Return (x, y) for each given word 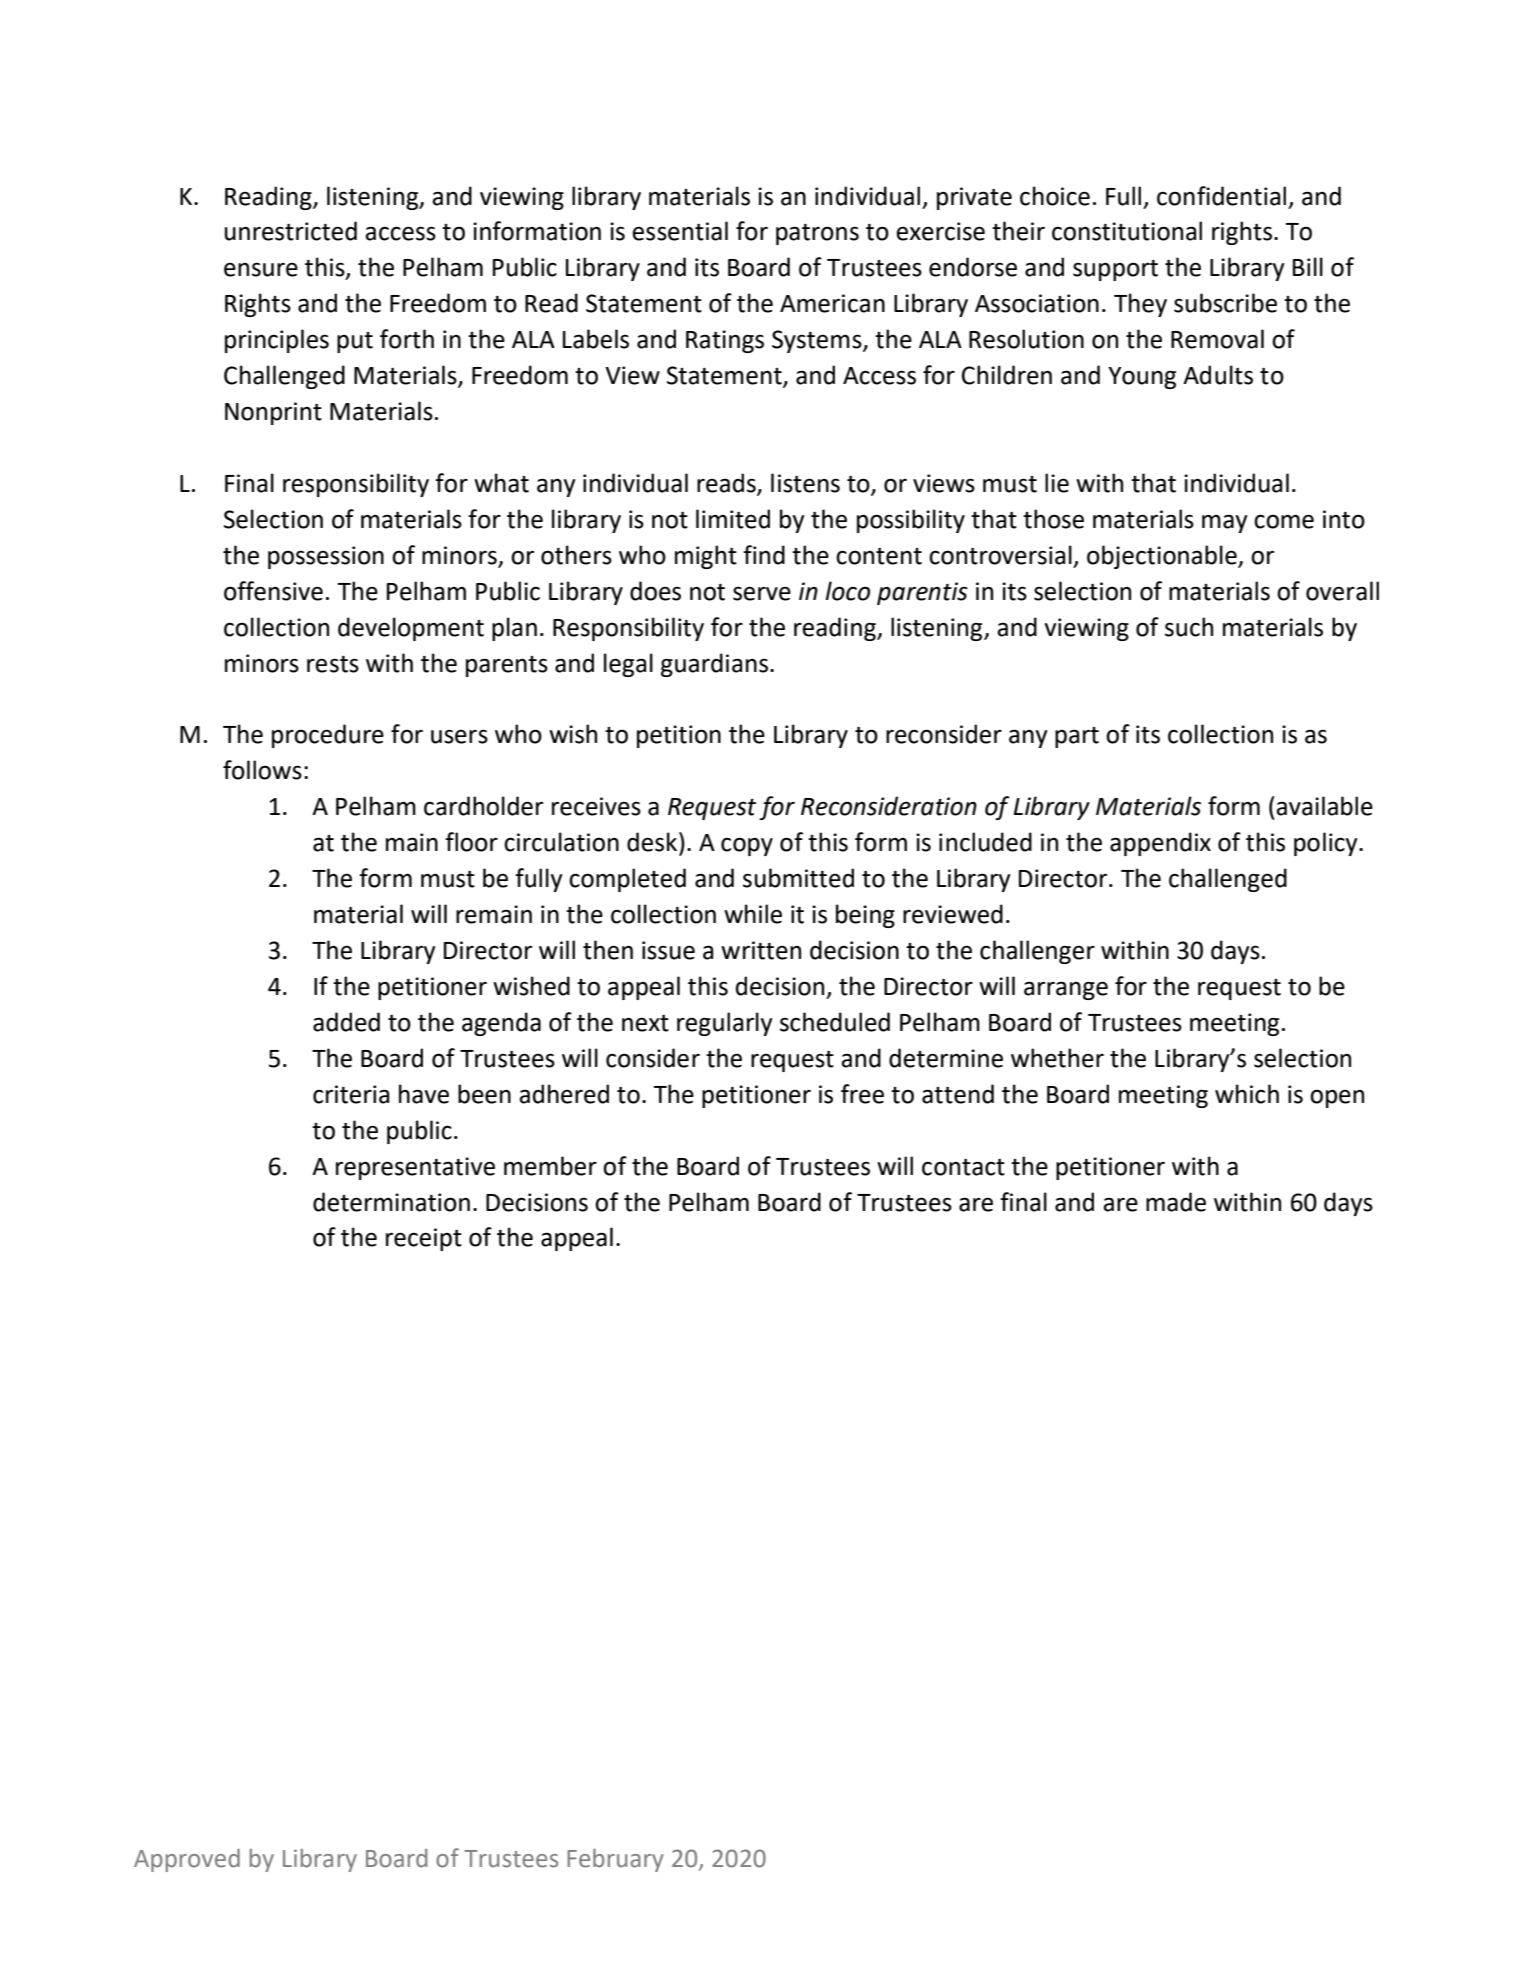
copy (747, 846)
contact (963, 1167)
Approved (187, 1860)
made (1176, 1202)
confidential (1221, 196)
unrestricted (291, 231)
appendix (1160, 844)
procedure (328, 736)
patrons (817, 234)
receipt (424, 1239)
